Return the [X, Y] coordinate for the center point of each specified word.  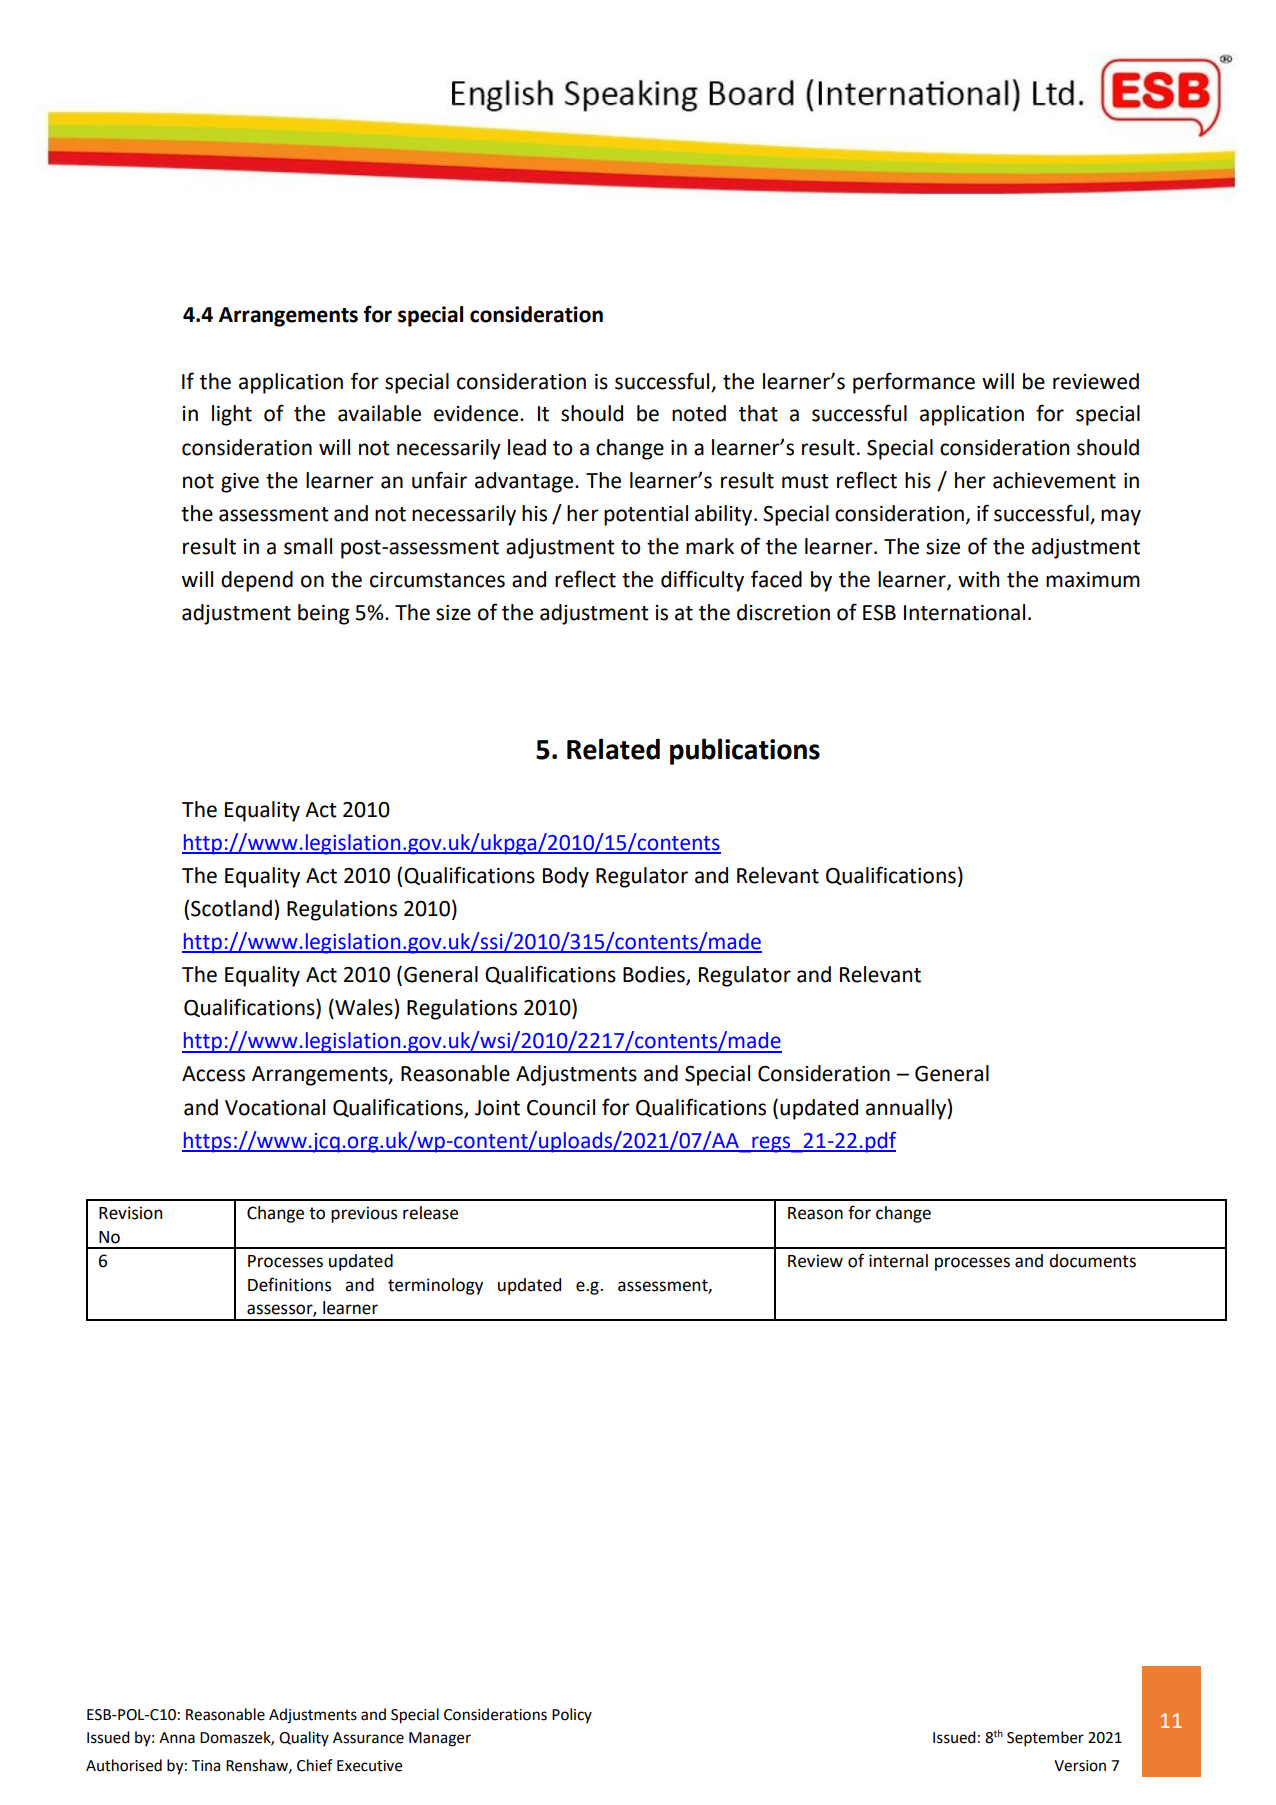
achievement [1054, 480]
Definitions [290, 1284]
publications [745, 751]
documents [1092, 1261]
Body [566, 877]
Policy [572, 1715]
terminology [435, 1286]
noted [699, 413]
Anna [177, 1738]
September [1045, 1739]
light [232, 415]
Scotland [231, 908]
